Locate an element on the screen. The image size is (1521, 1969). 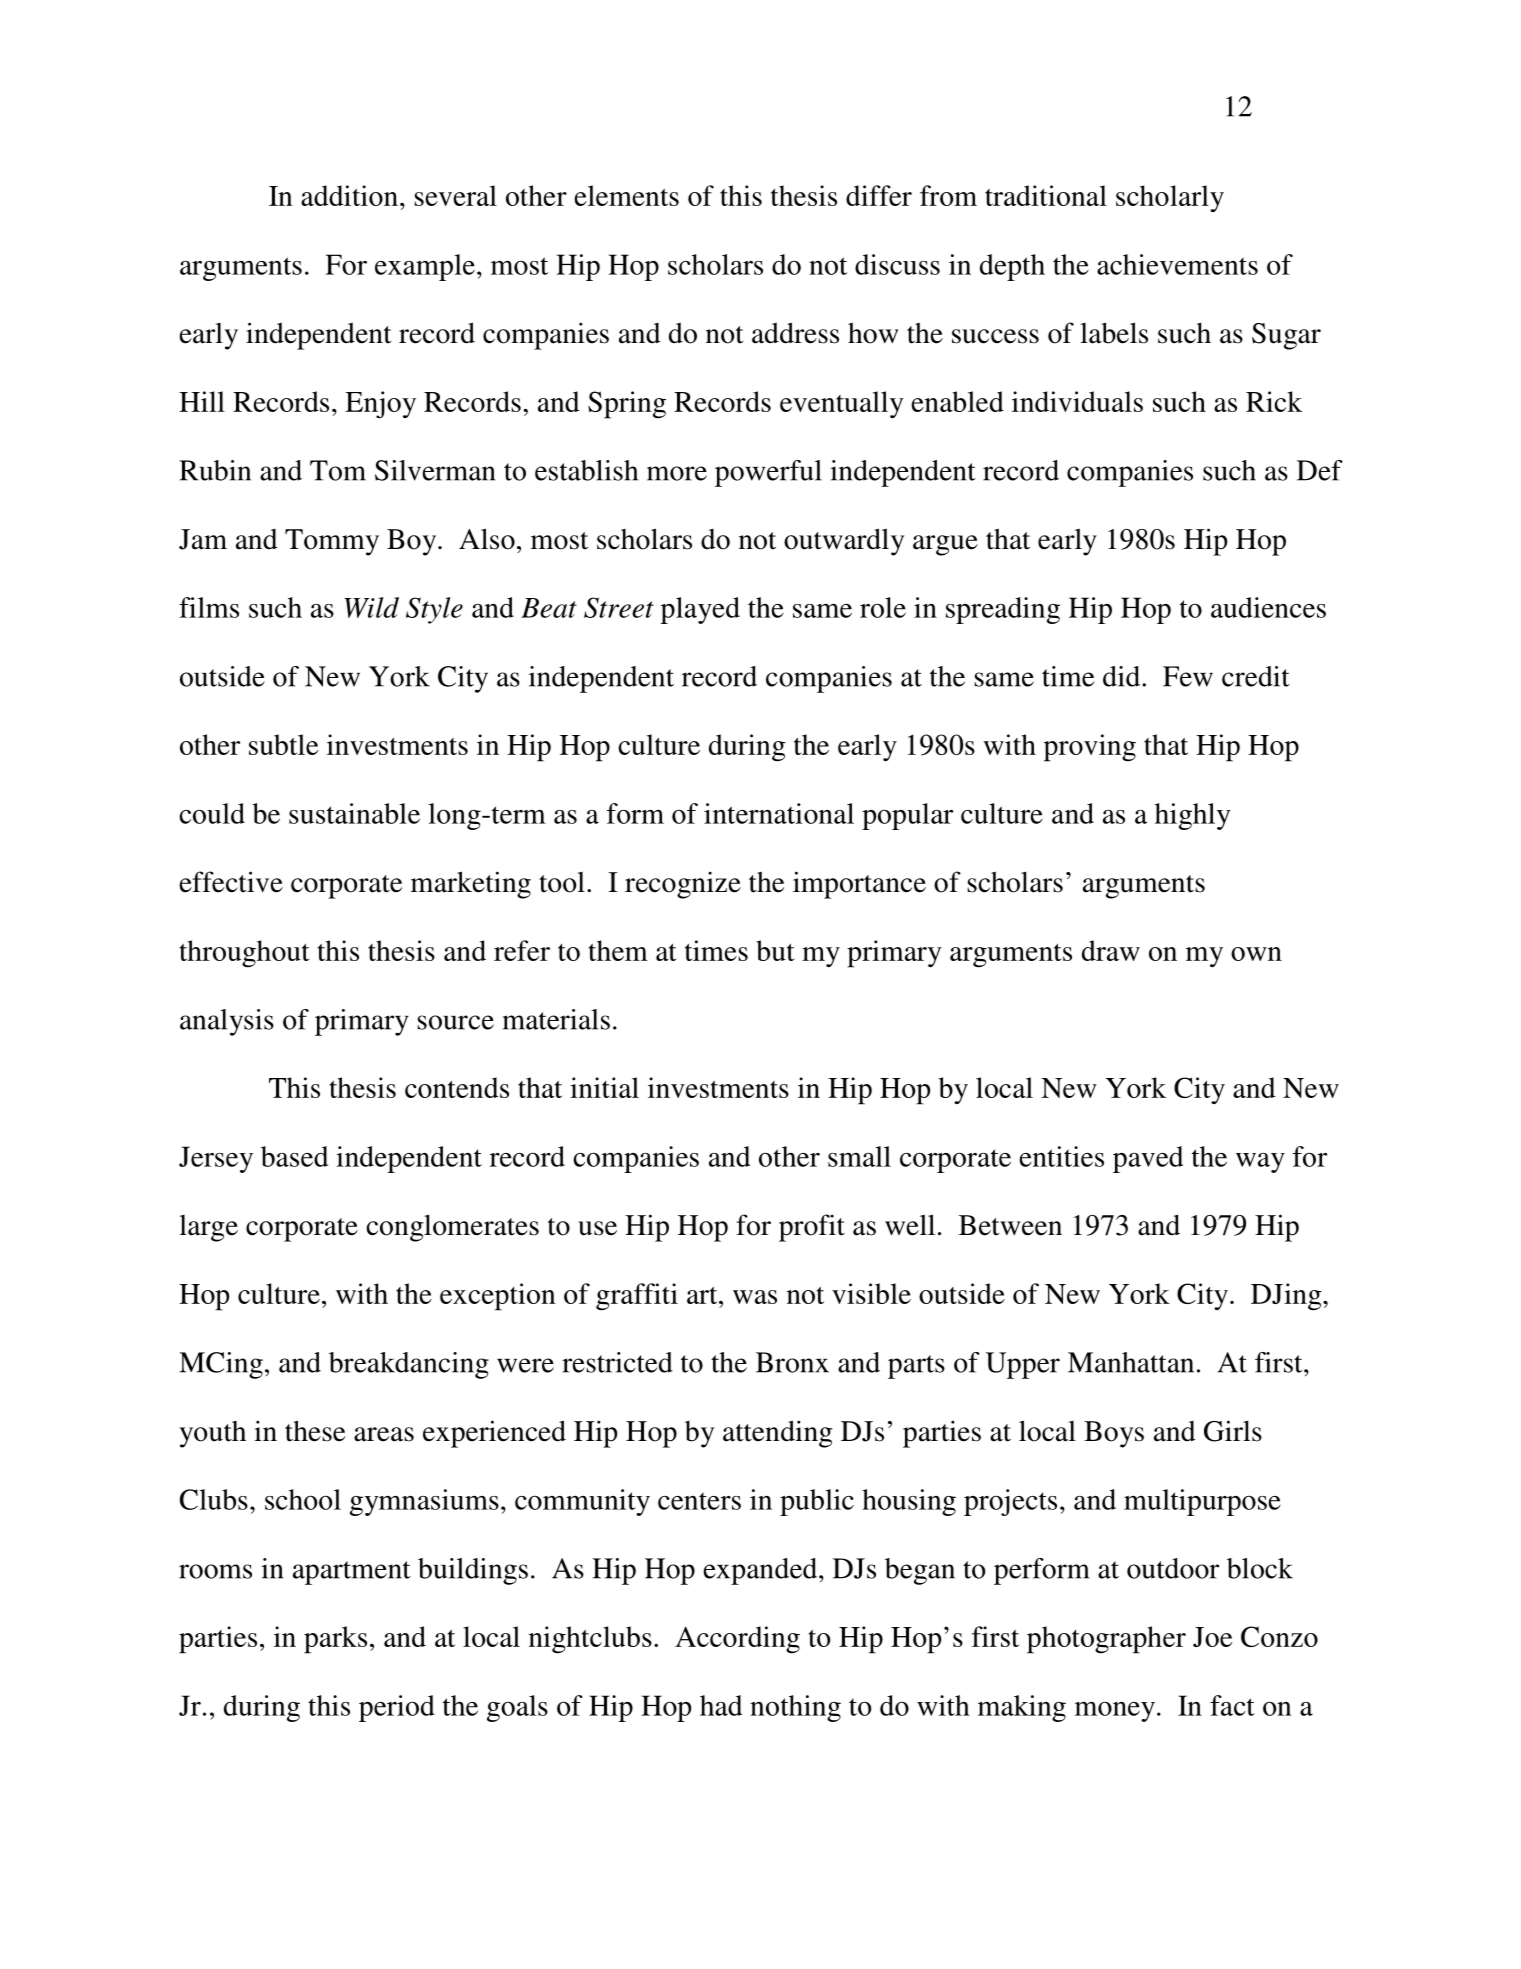
achievements is located at coordinates (1177, 264).
